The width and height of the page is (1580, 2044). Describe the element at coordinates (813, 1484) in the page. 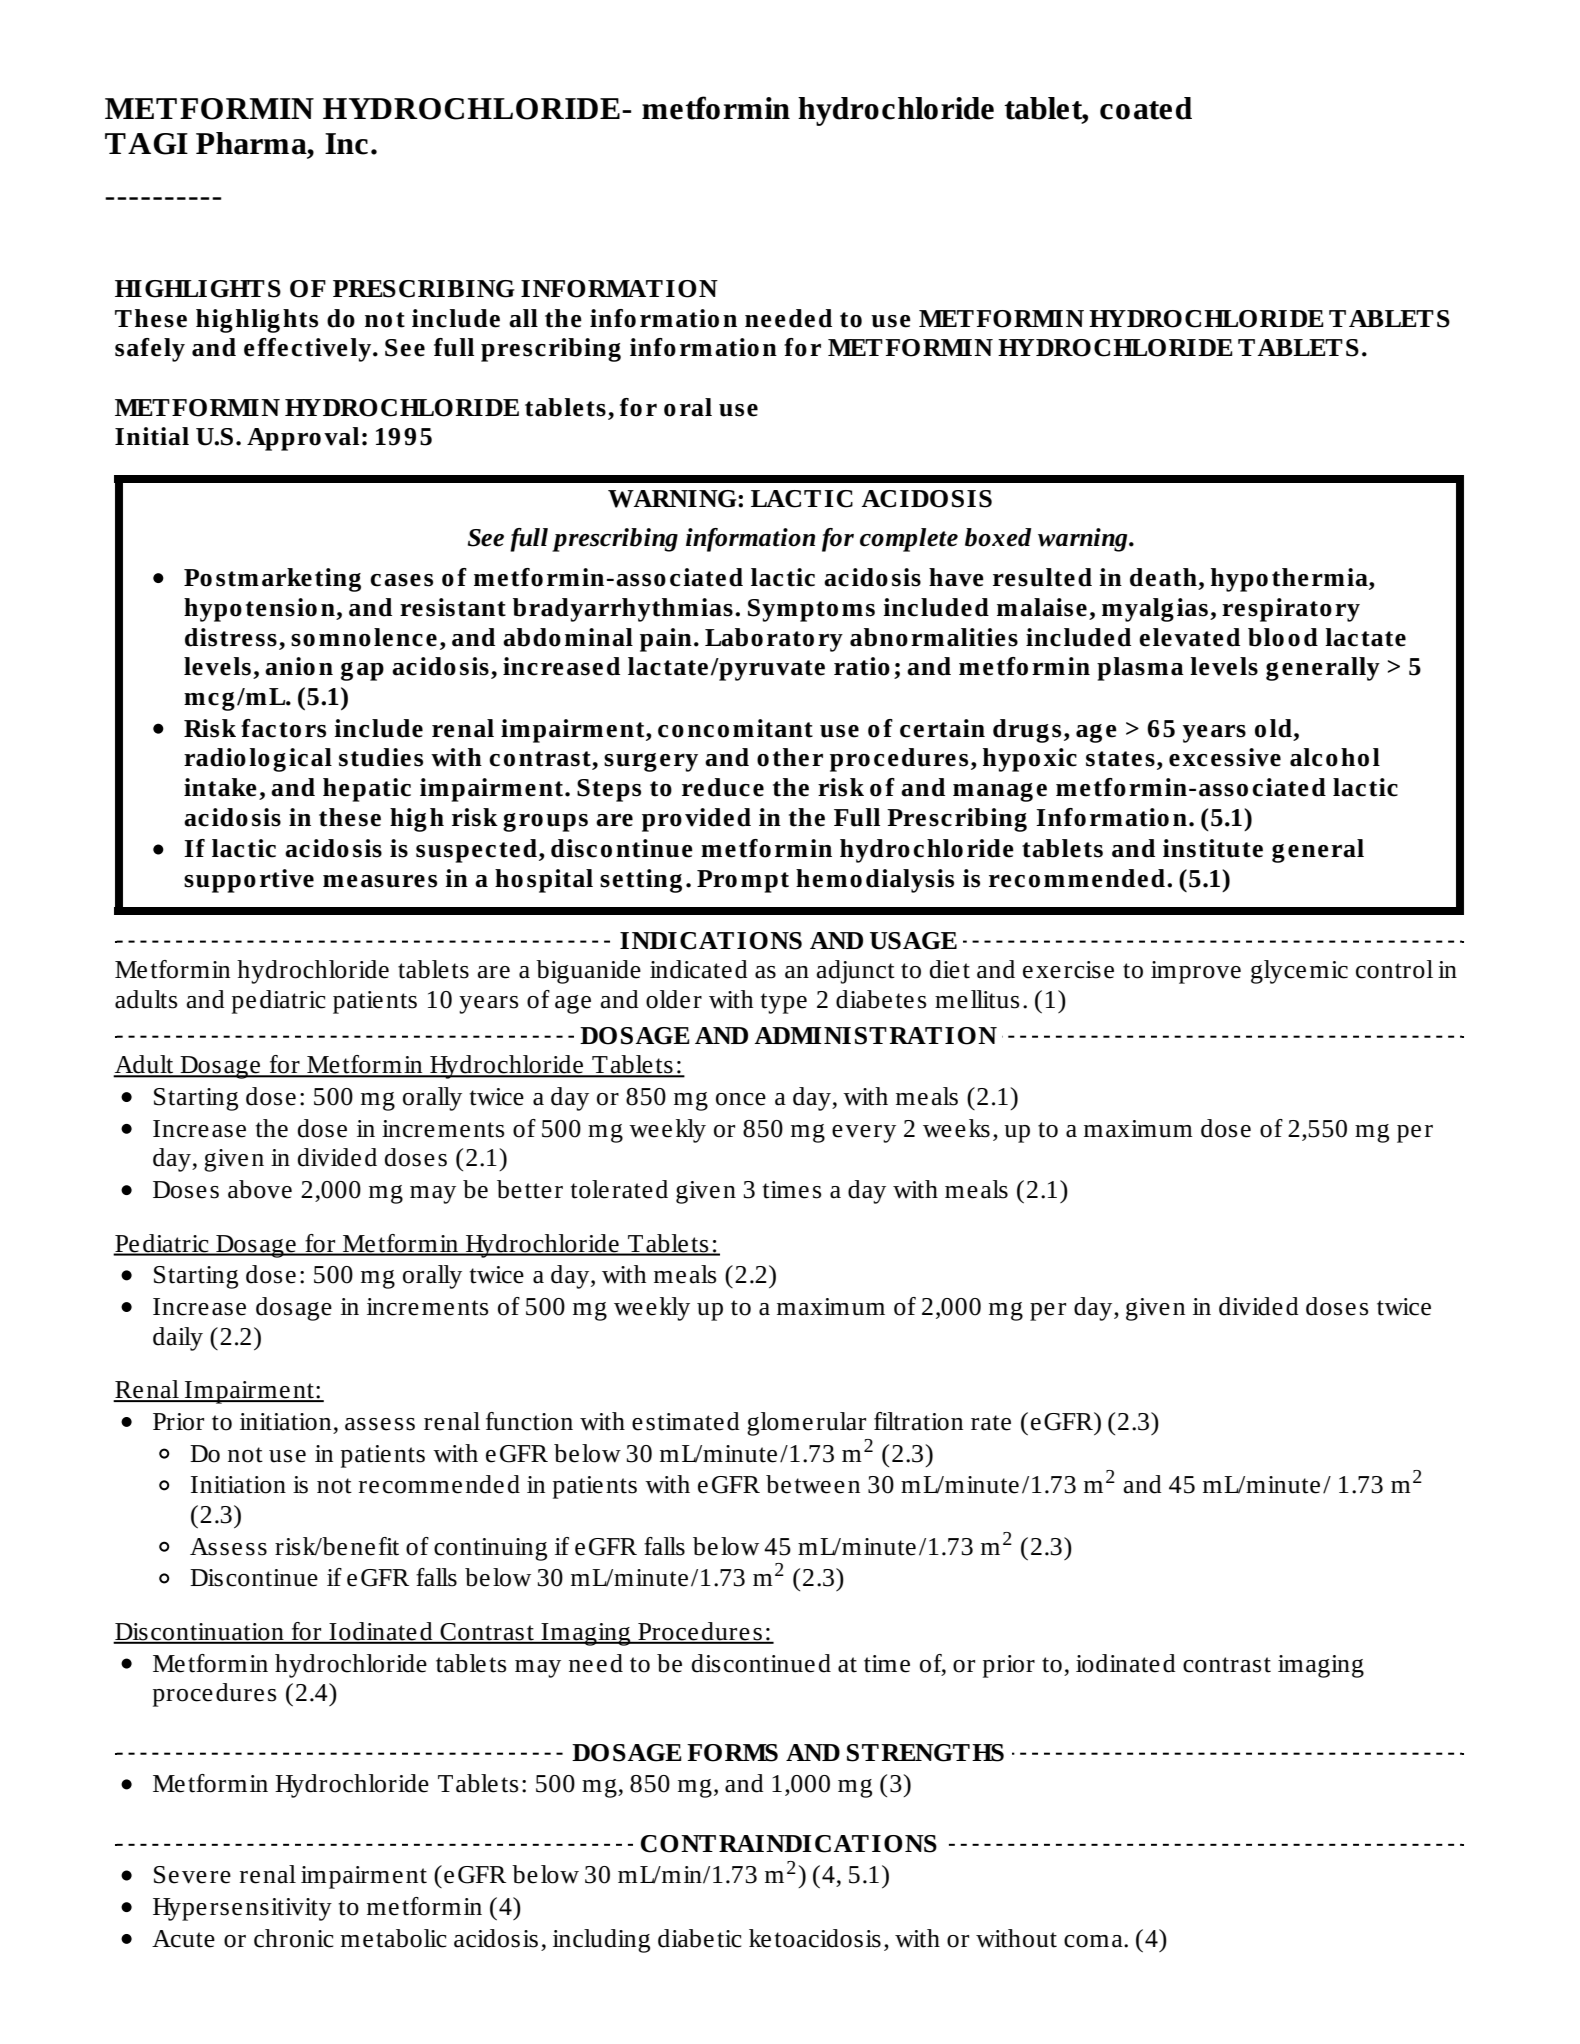

I see `between` at that location.
